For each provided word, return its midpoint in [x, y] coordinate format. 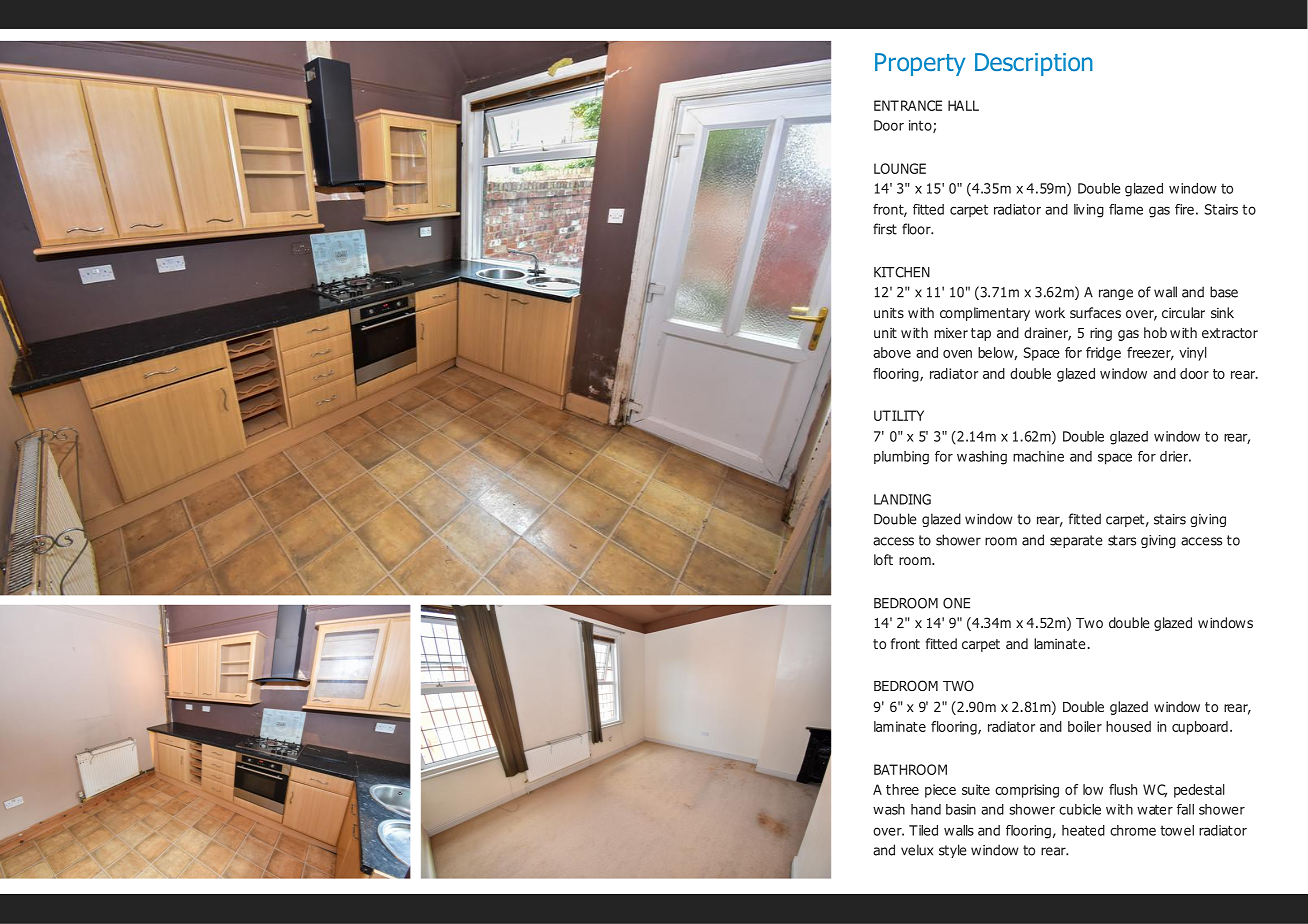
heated [1083, 830]
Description [1034, 64]
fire [1184, 209]
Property [920, 64]
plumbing [901, 458]
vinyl [1193, 354]
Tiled [923, 830]
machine [1038, 456]
